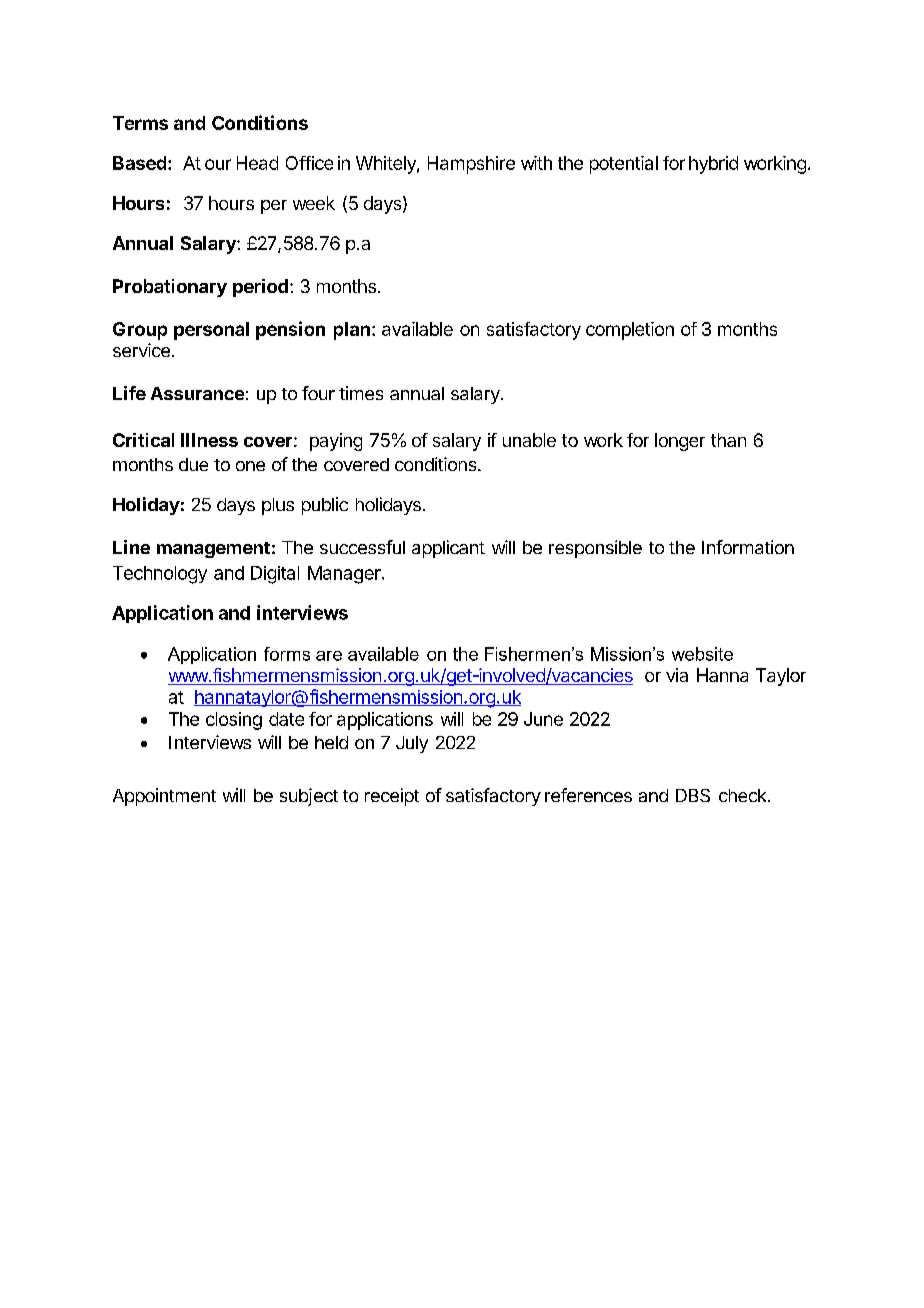 This screenshot has width=924, height=1308. What do you see at coordinates (448, 549) in the screenshot?
I see `applicant` at bounding box center [448, 549].
